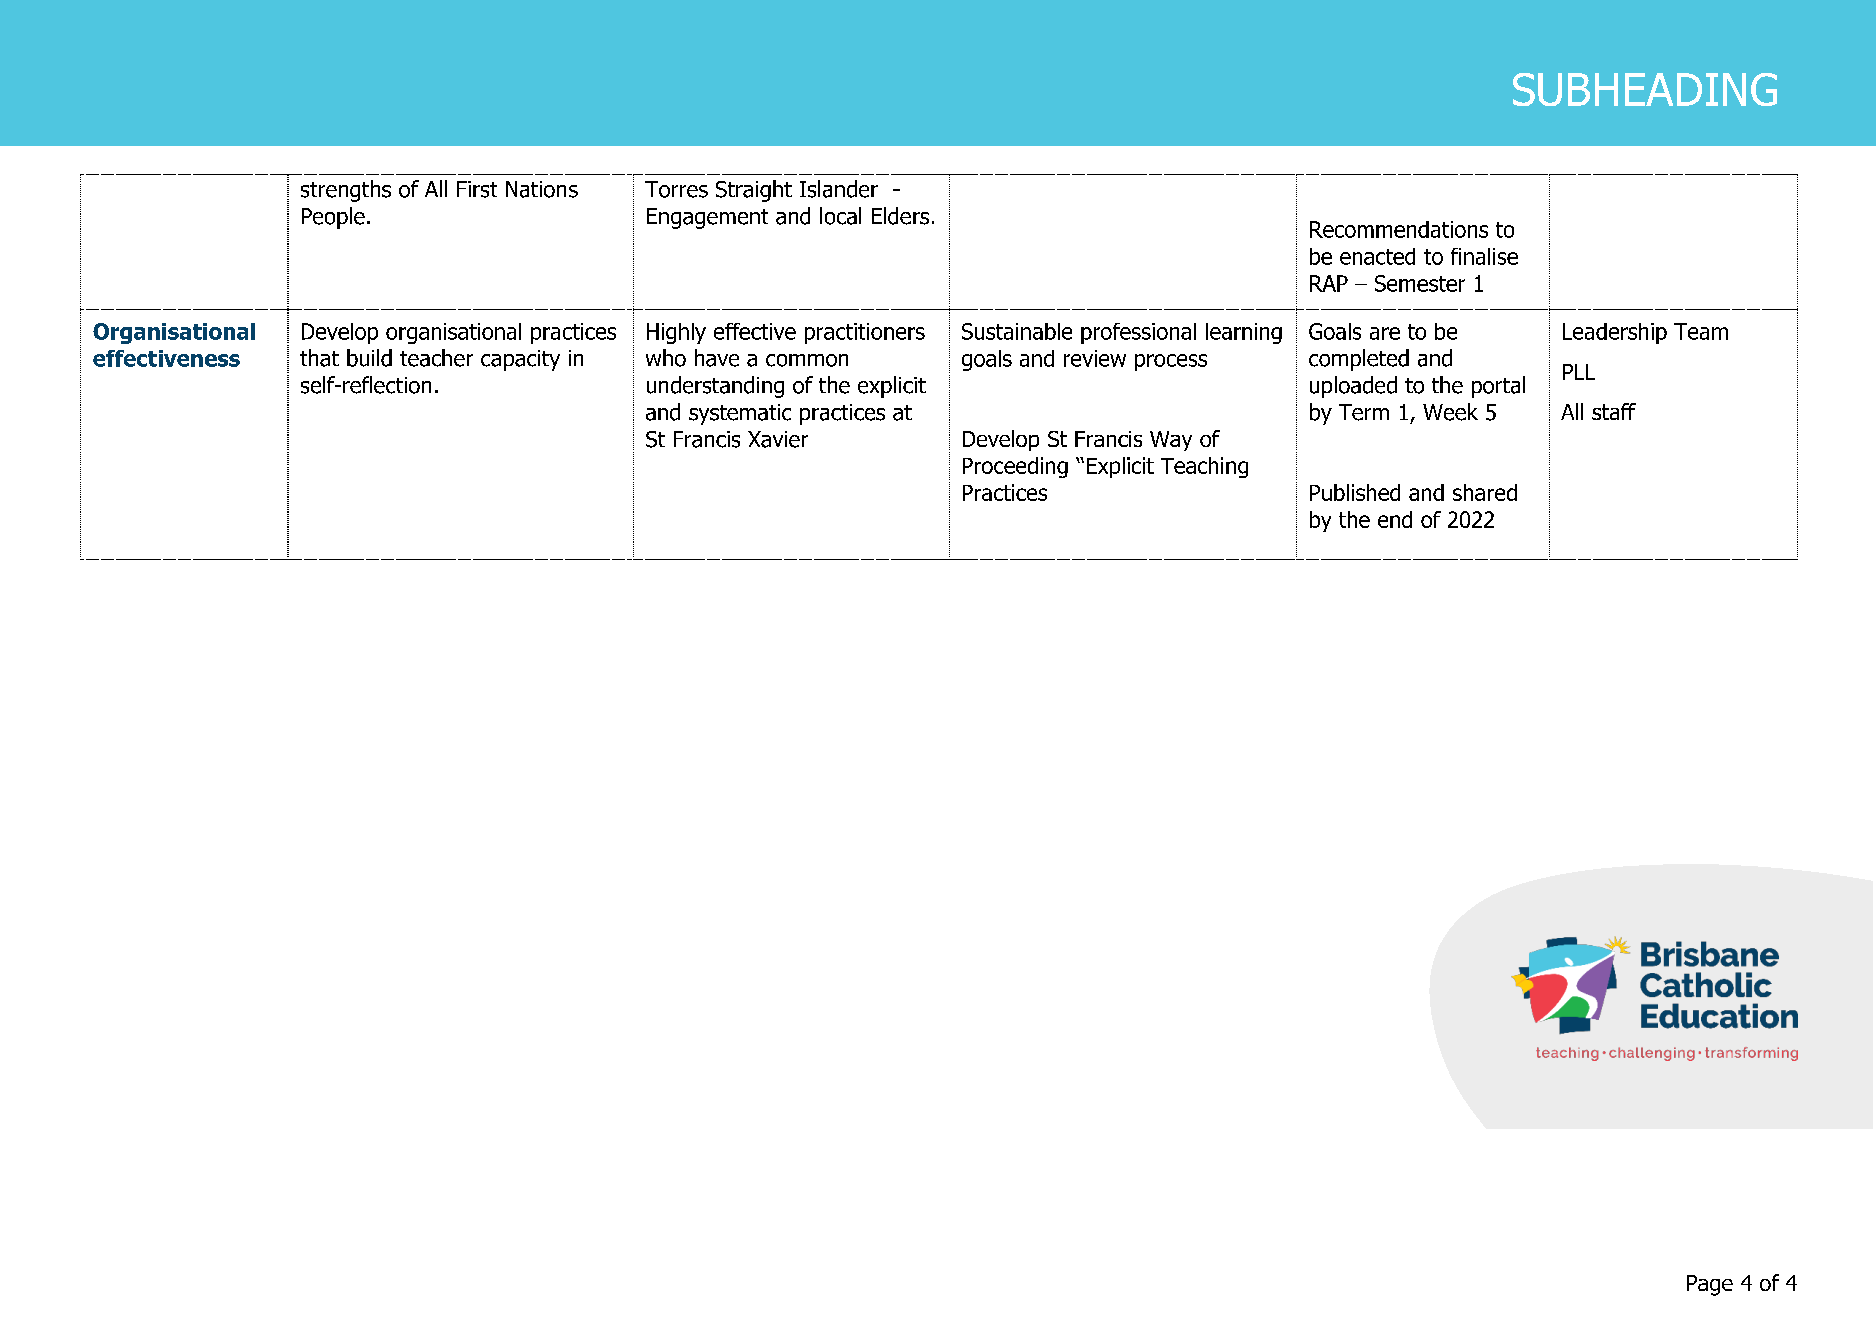  What do you see at coordinates (1171, 441) in the screenshot?
I see `Way` at bounding box center [1171, 441].
